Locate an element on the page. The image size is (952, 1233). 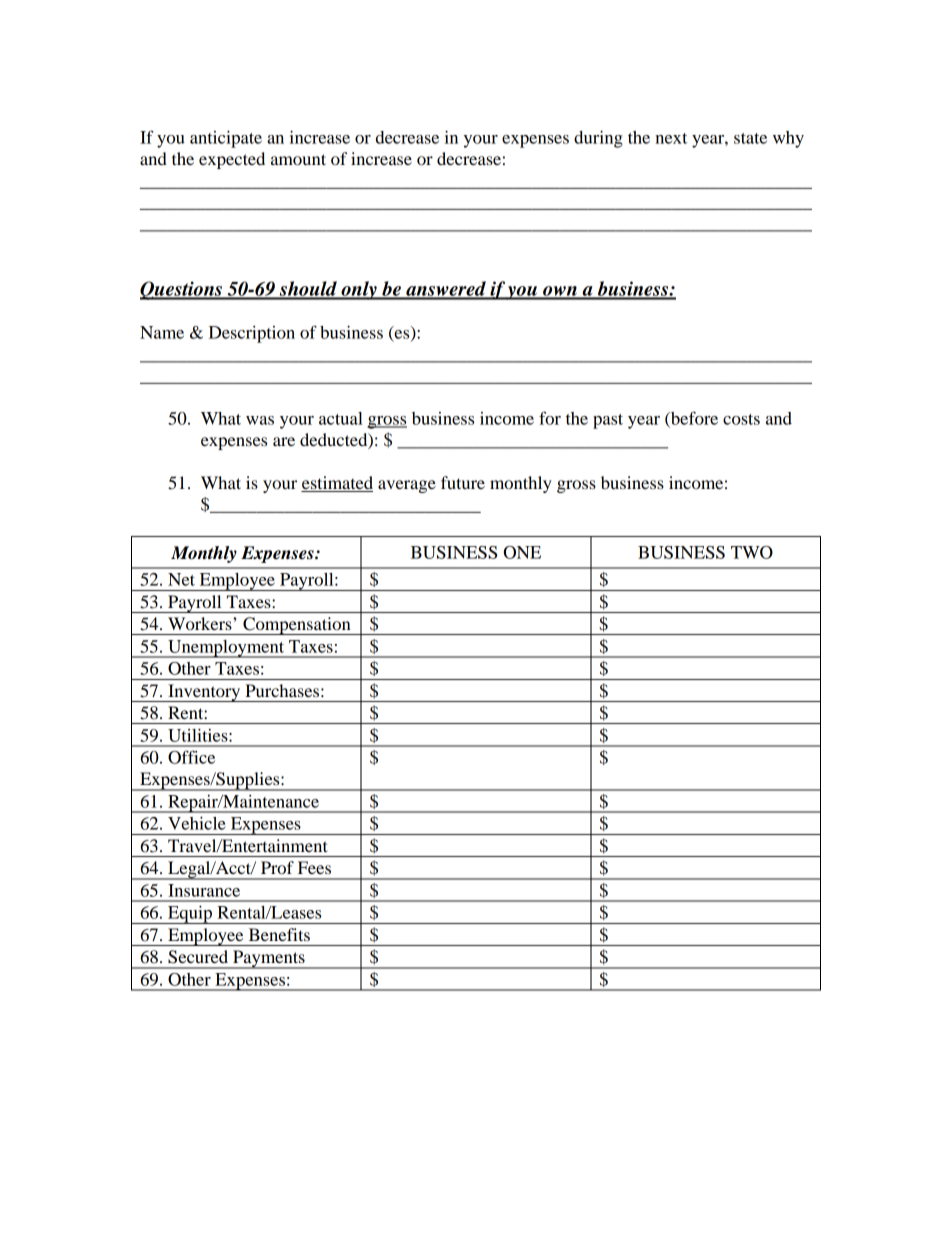
state is located at coordinates (750, 138).
